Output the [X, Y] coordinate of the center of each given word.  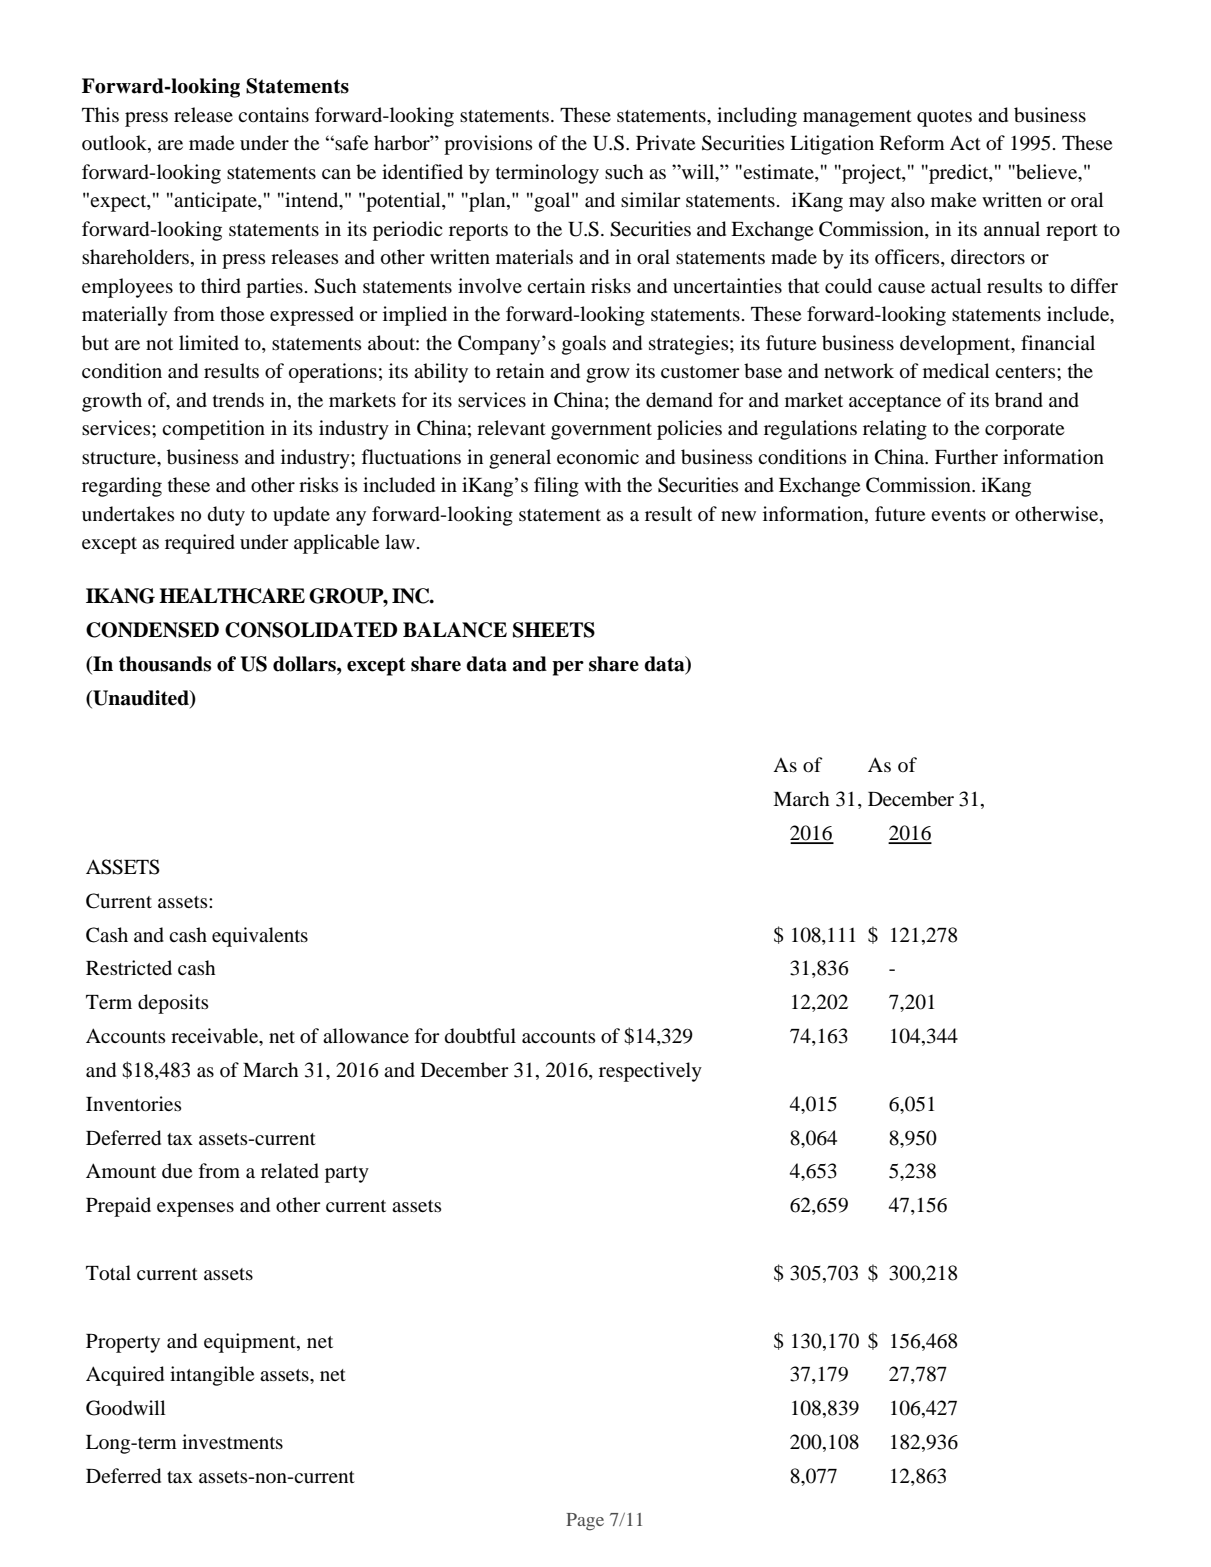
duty [226, 516]
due [177, 1171]
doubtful [480, 1036]
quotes [944, 118]
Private [665, 142]
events [958, 515]
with [603, 484]
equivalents [260, 937]
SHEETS [554, 630]
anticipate [216, 202]
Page [585, 1522]
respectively [650, 1072]
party [347, 1174]
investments [232, 1441]
